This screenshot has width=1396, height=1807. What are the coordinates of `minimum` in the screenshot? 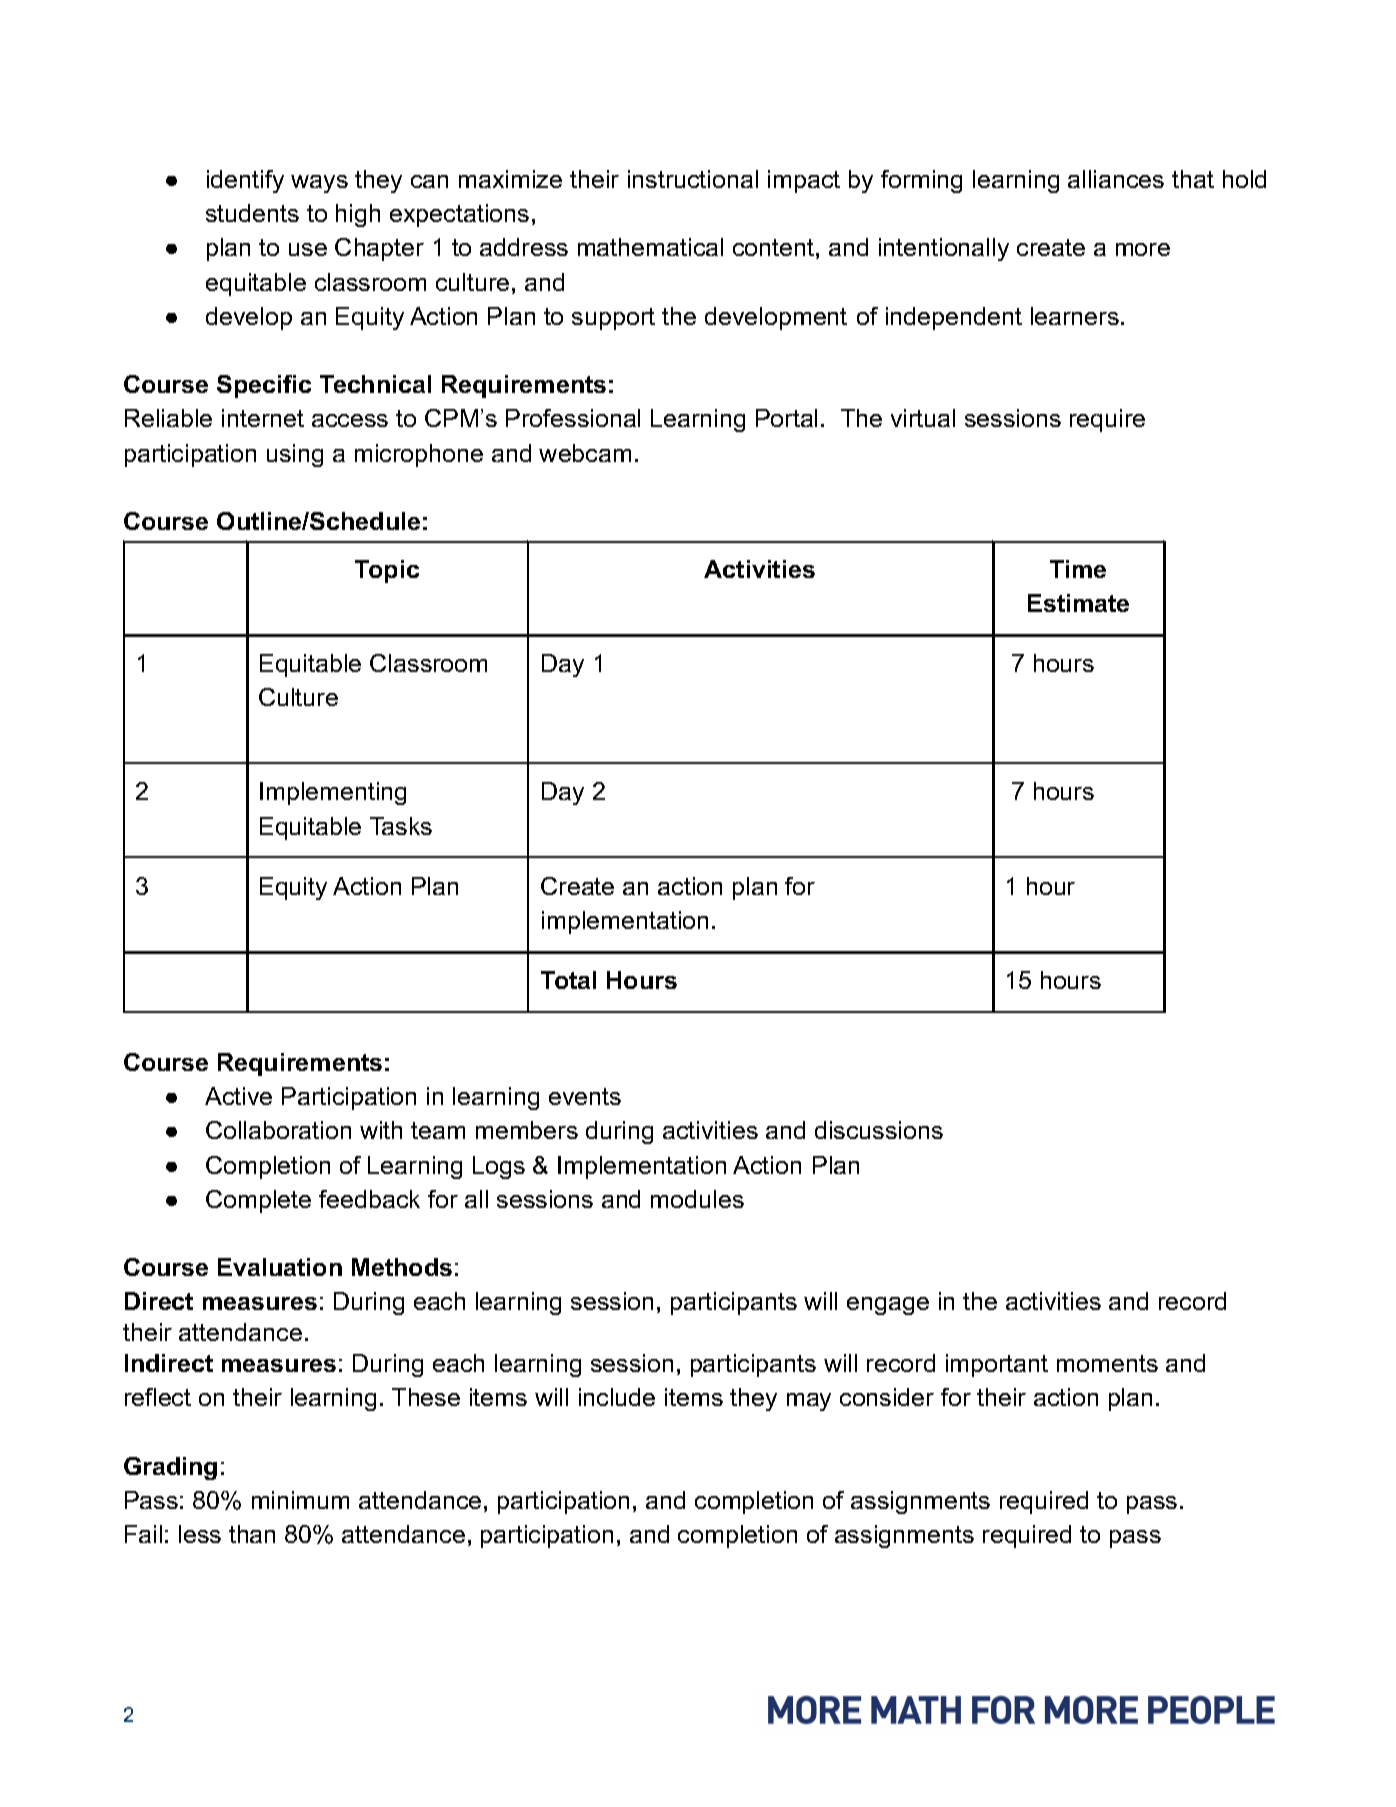 It's located at (300, 1500).
